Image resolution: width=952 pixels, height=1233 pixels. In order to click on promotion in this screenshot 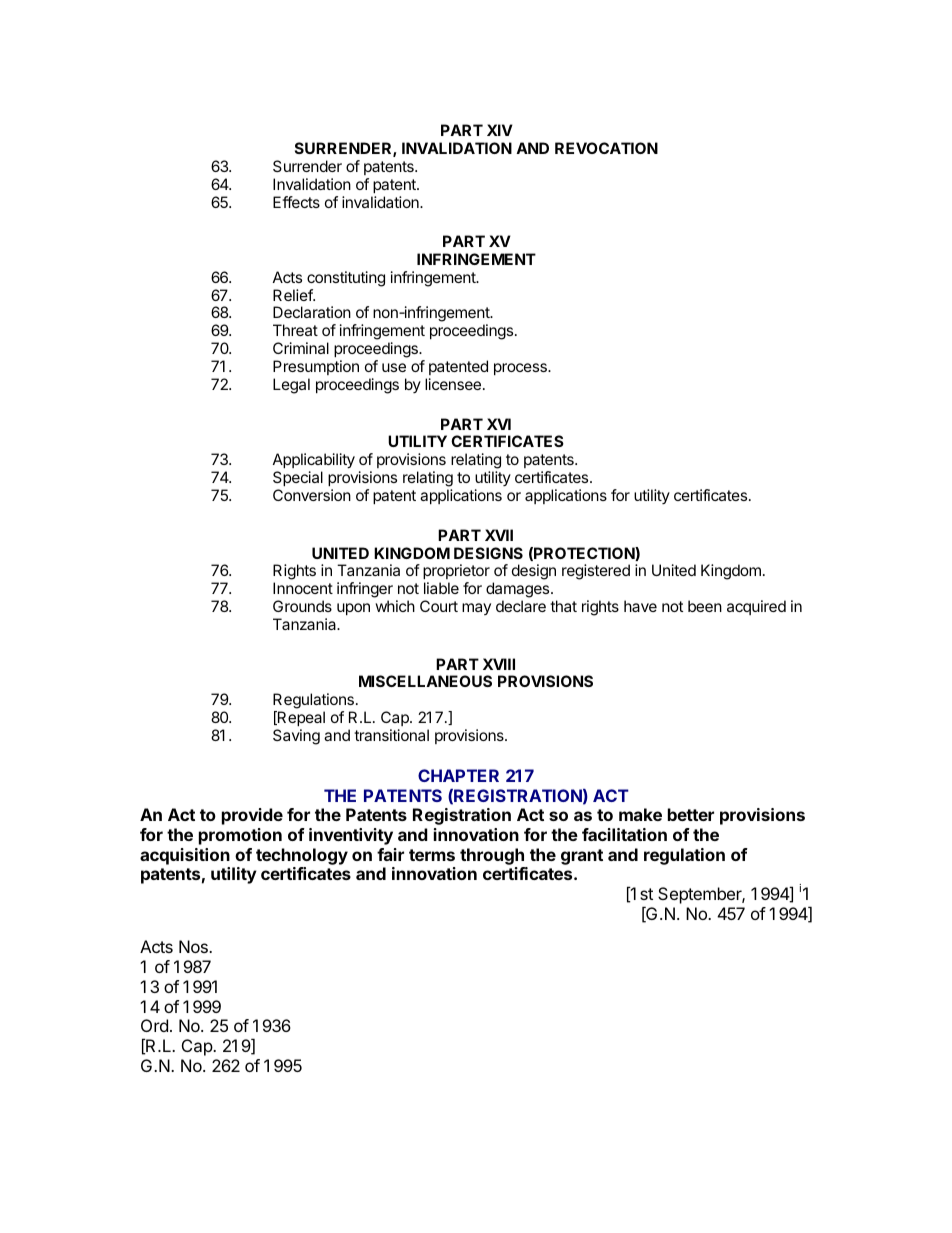, I will do `click(240, 836)`.
